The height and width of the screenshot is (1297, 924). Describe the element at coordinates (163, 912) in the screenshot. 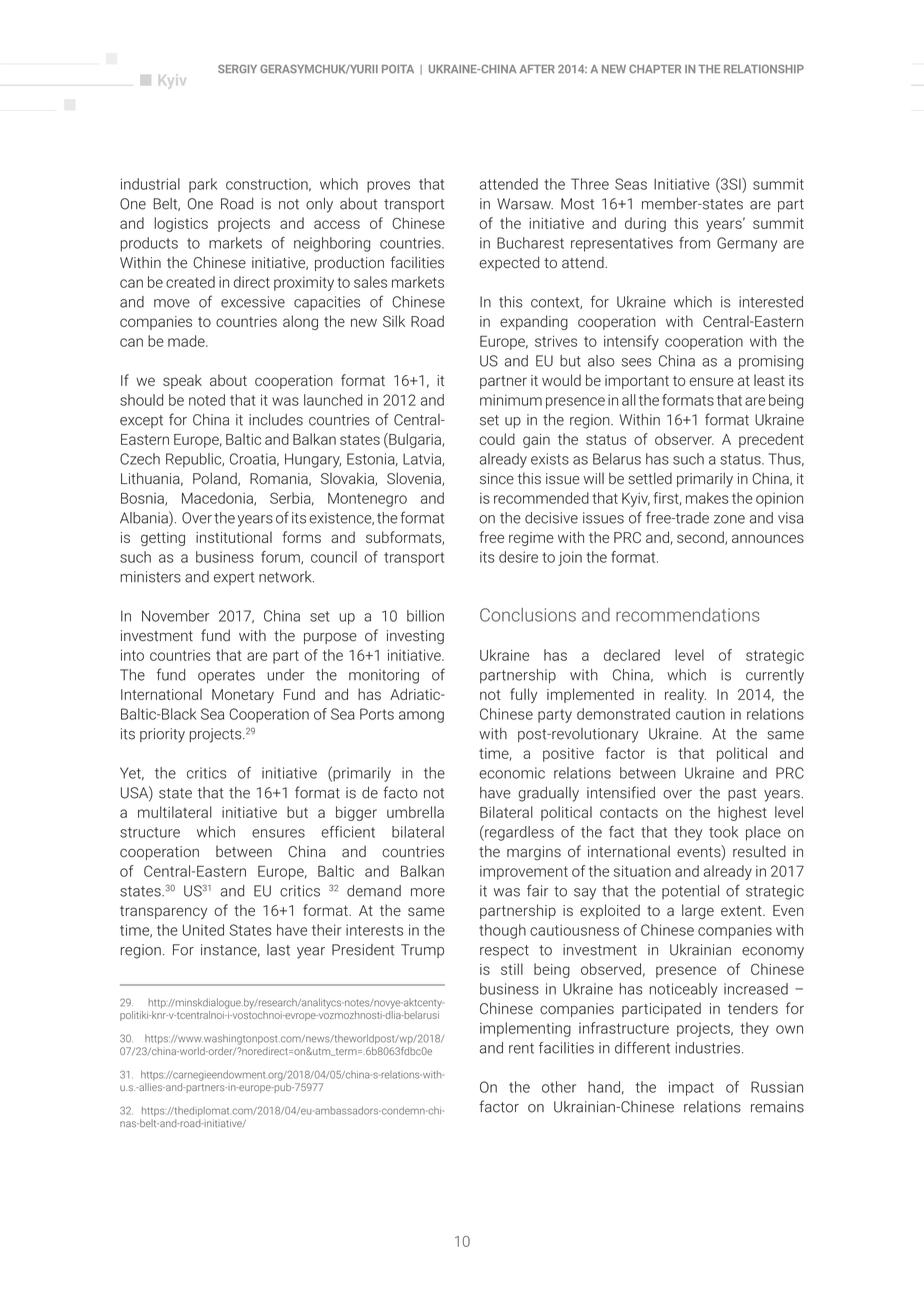

I see `transparency` at that location.
